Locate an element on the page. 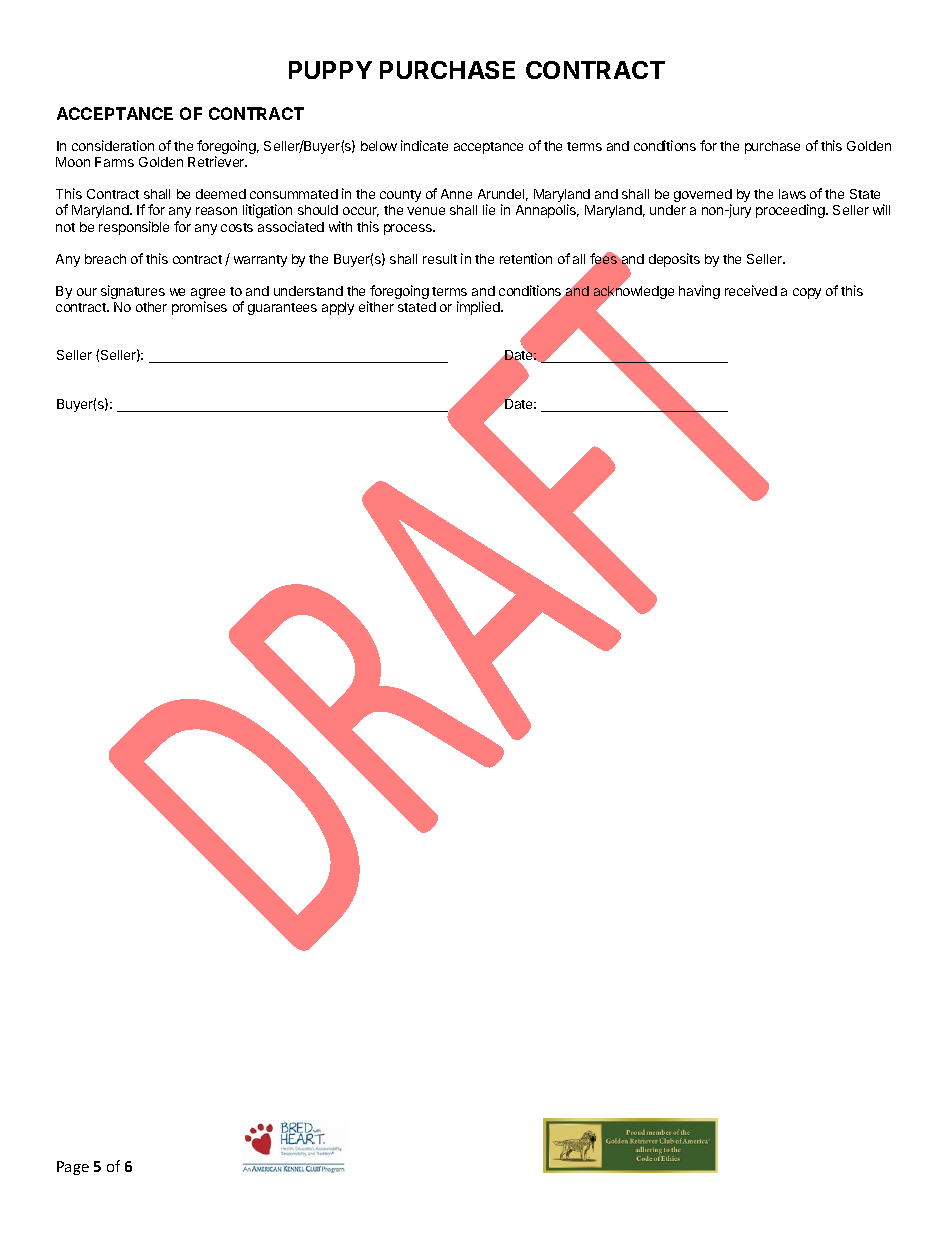 The image size is (952, 1233). implied is located at coordinates (479, 308).
